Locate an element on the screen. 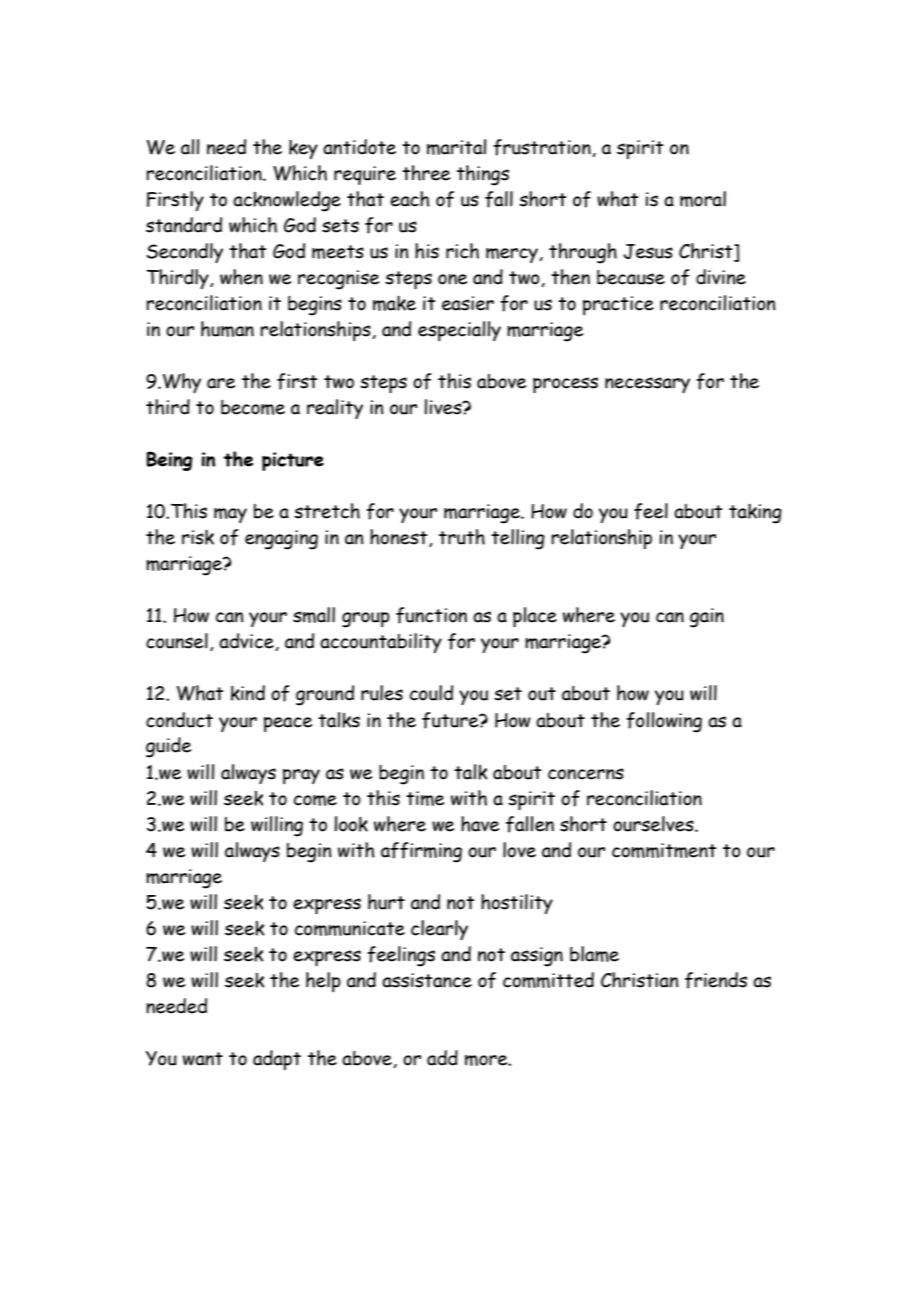  function is located at coordinates (431, 615).
